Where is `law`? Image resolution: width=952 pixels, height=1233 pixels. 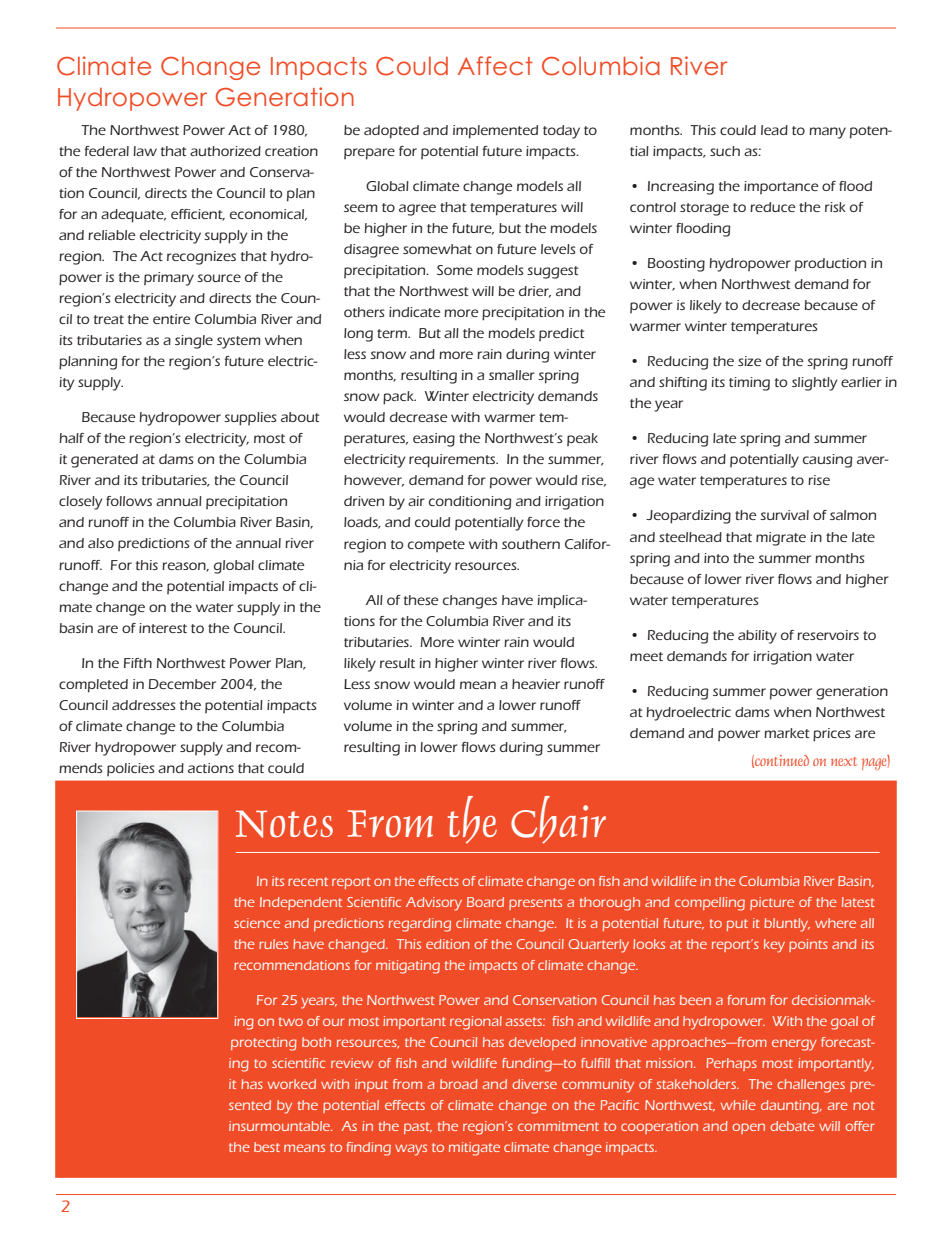
law is located at coordinates (145, 151).
